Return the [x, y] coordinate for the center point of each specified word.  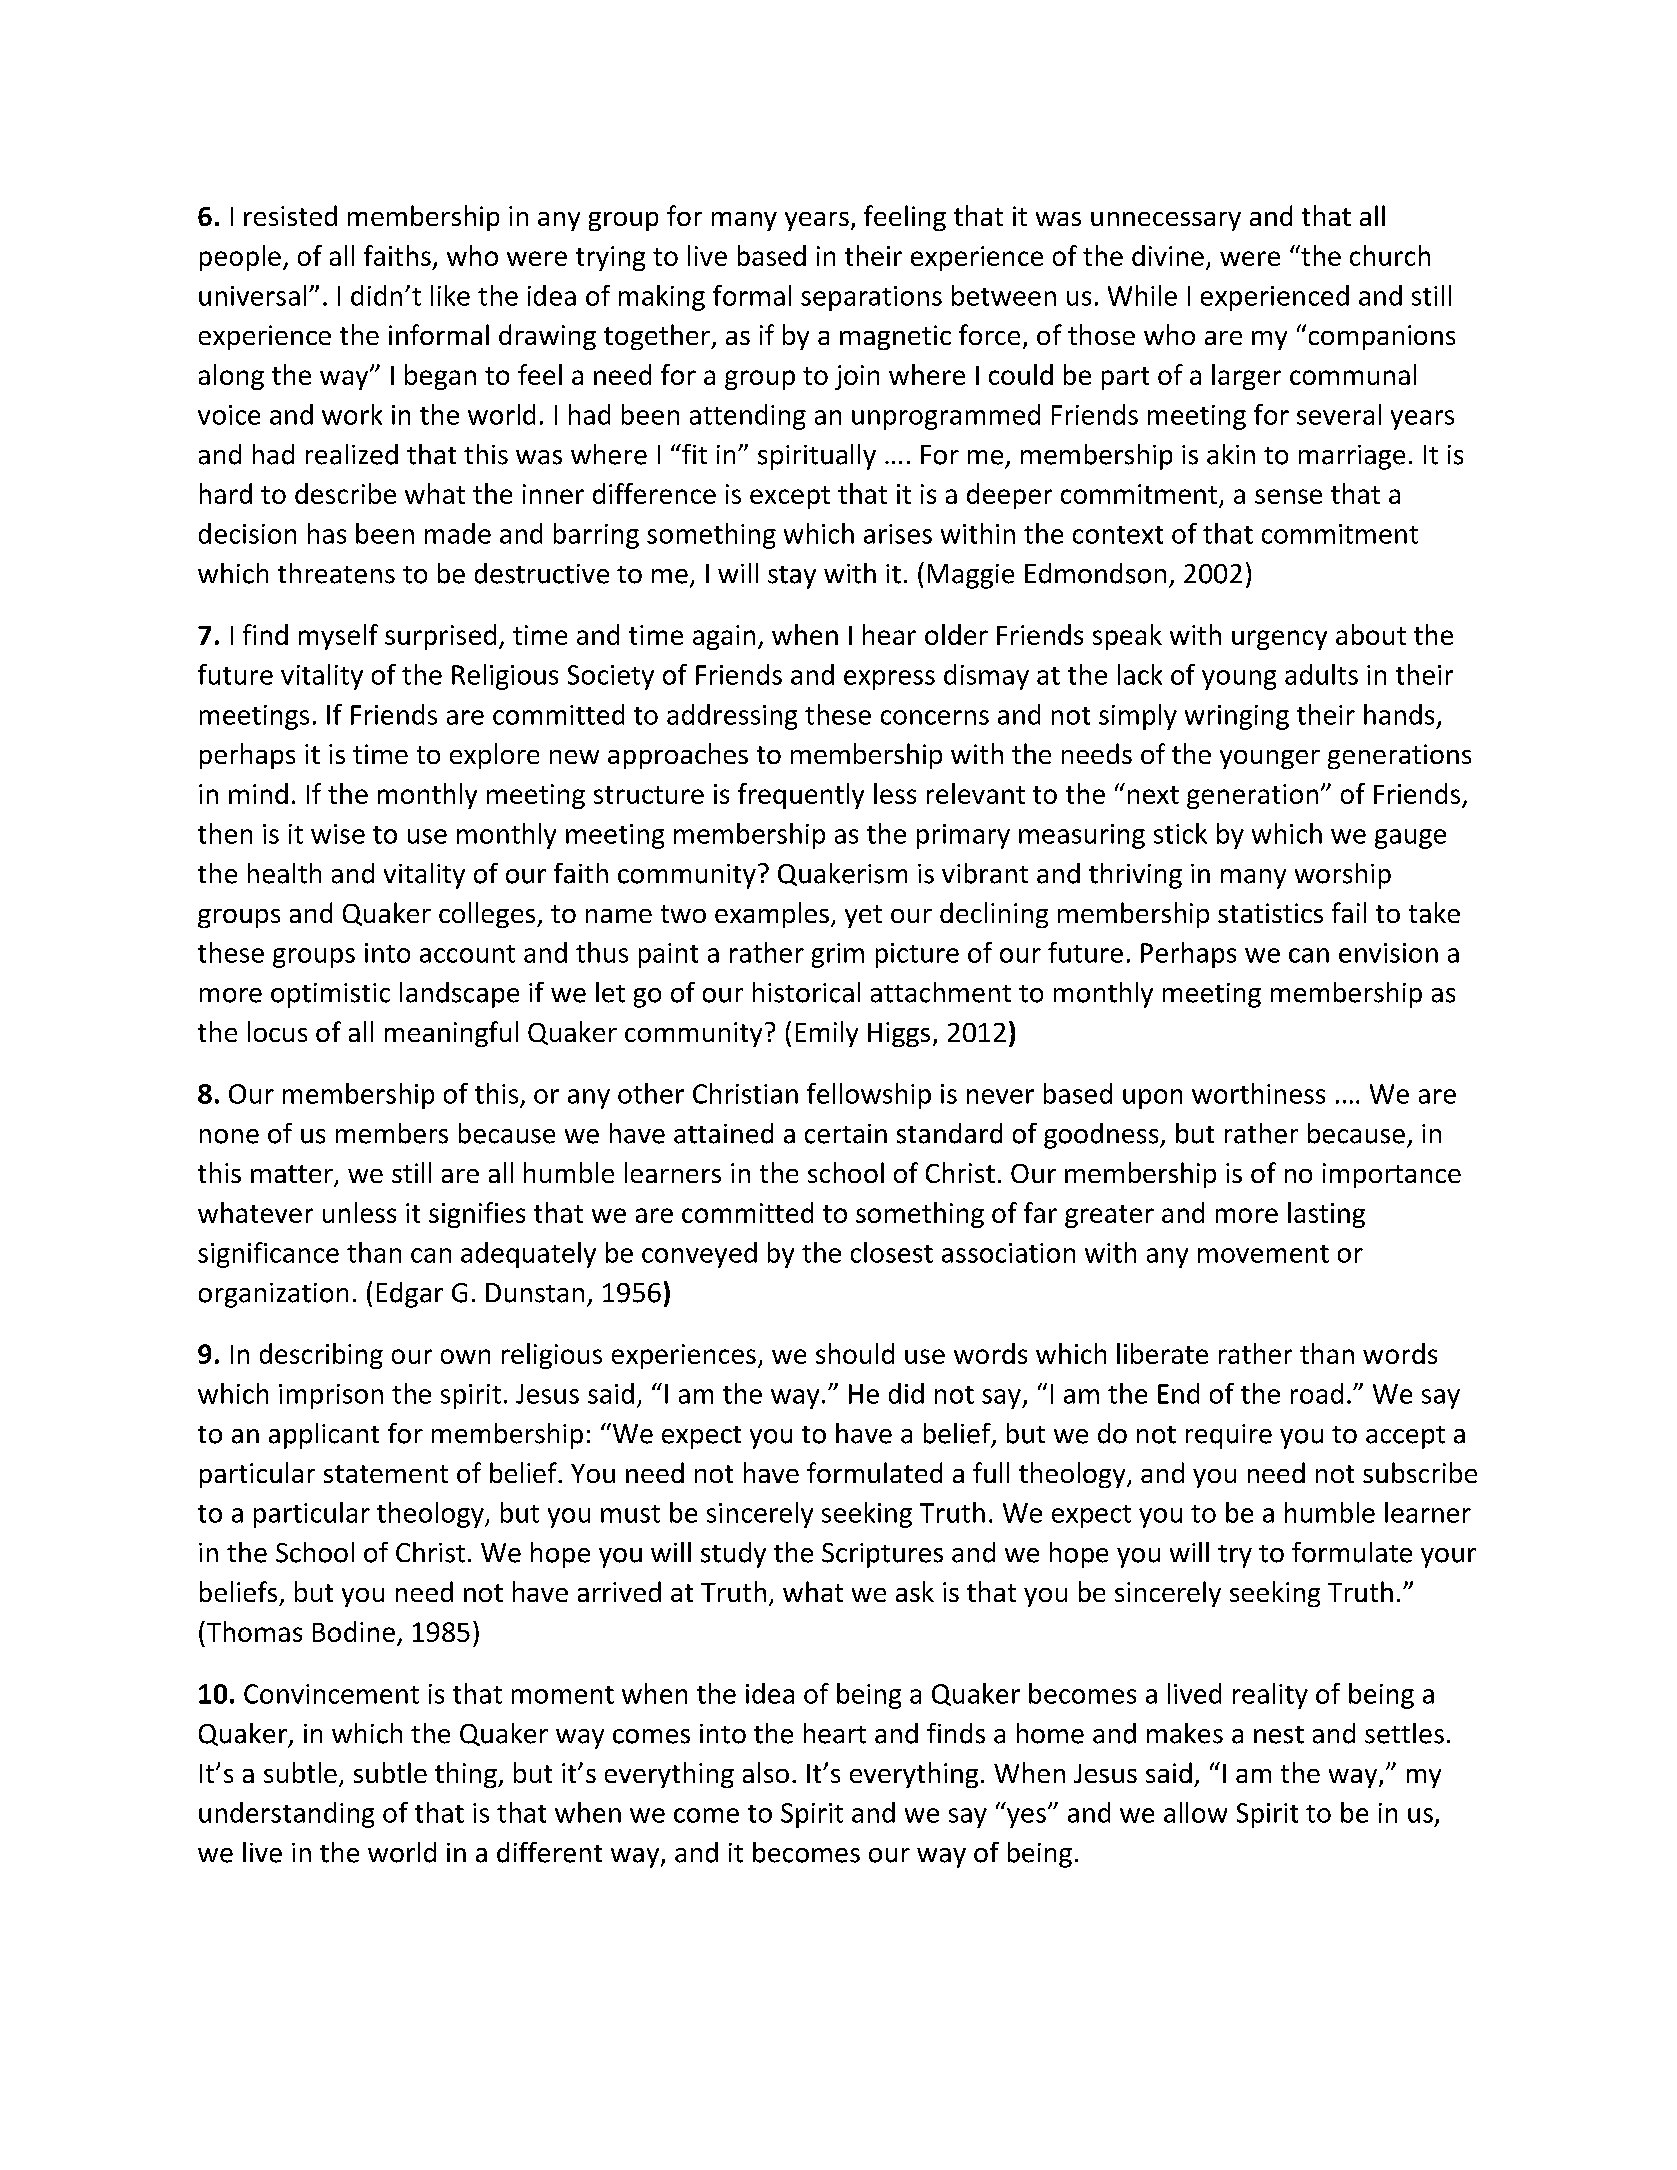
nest [1279, 1735]
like [450, 295]
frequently [801, 796]
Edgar [410, 1295]
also [766, 1772]
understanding [286, 1815]
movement [1263, 1254]
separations [871, 298]
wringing [1237, 717]
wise [338, 834]
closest [892, 1252]
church [1390, 255]
